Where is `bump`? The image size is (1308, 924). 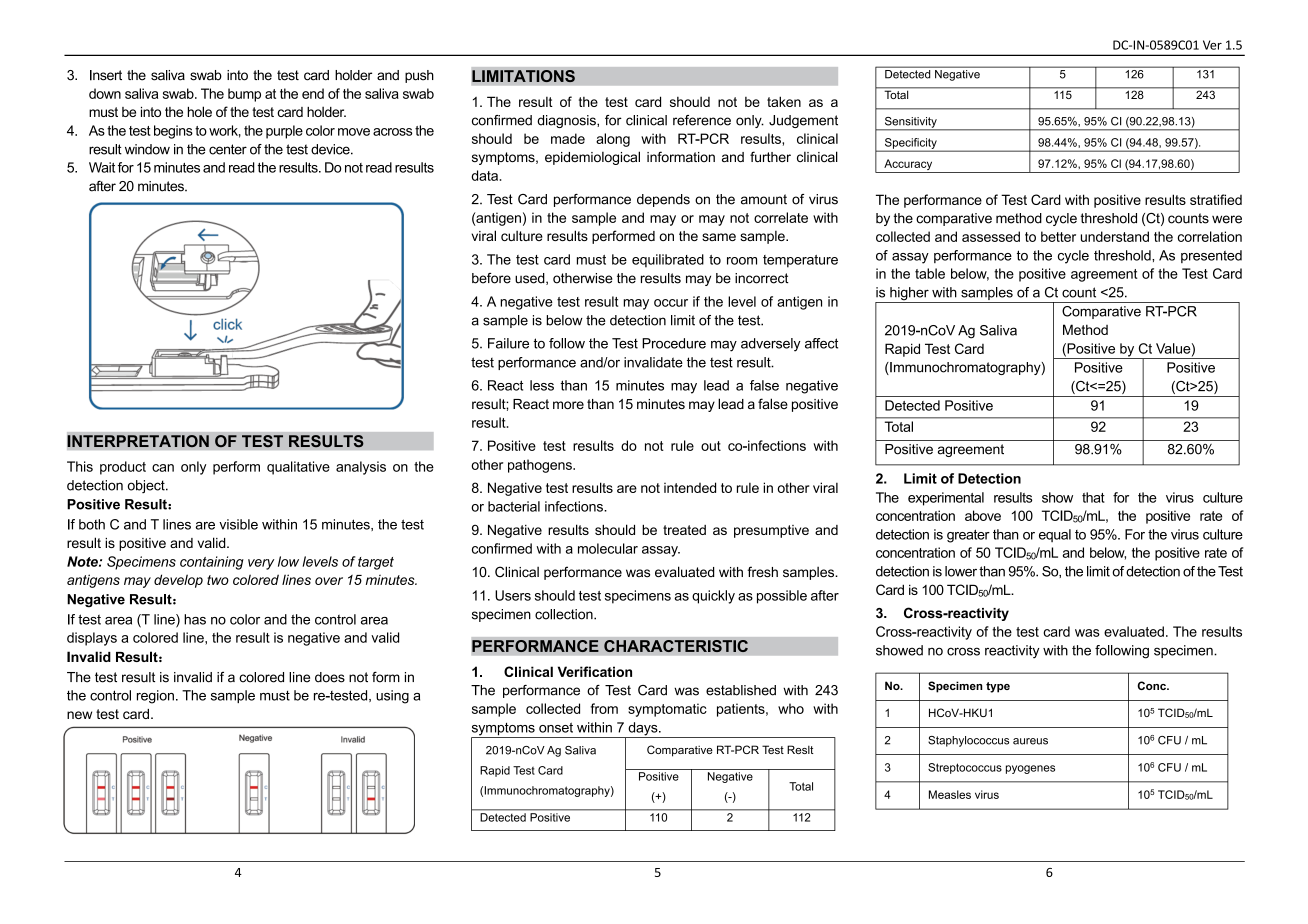
bump is located at coordinates (244, 95).
